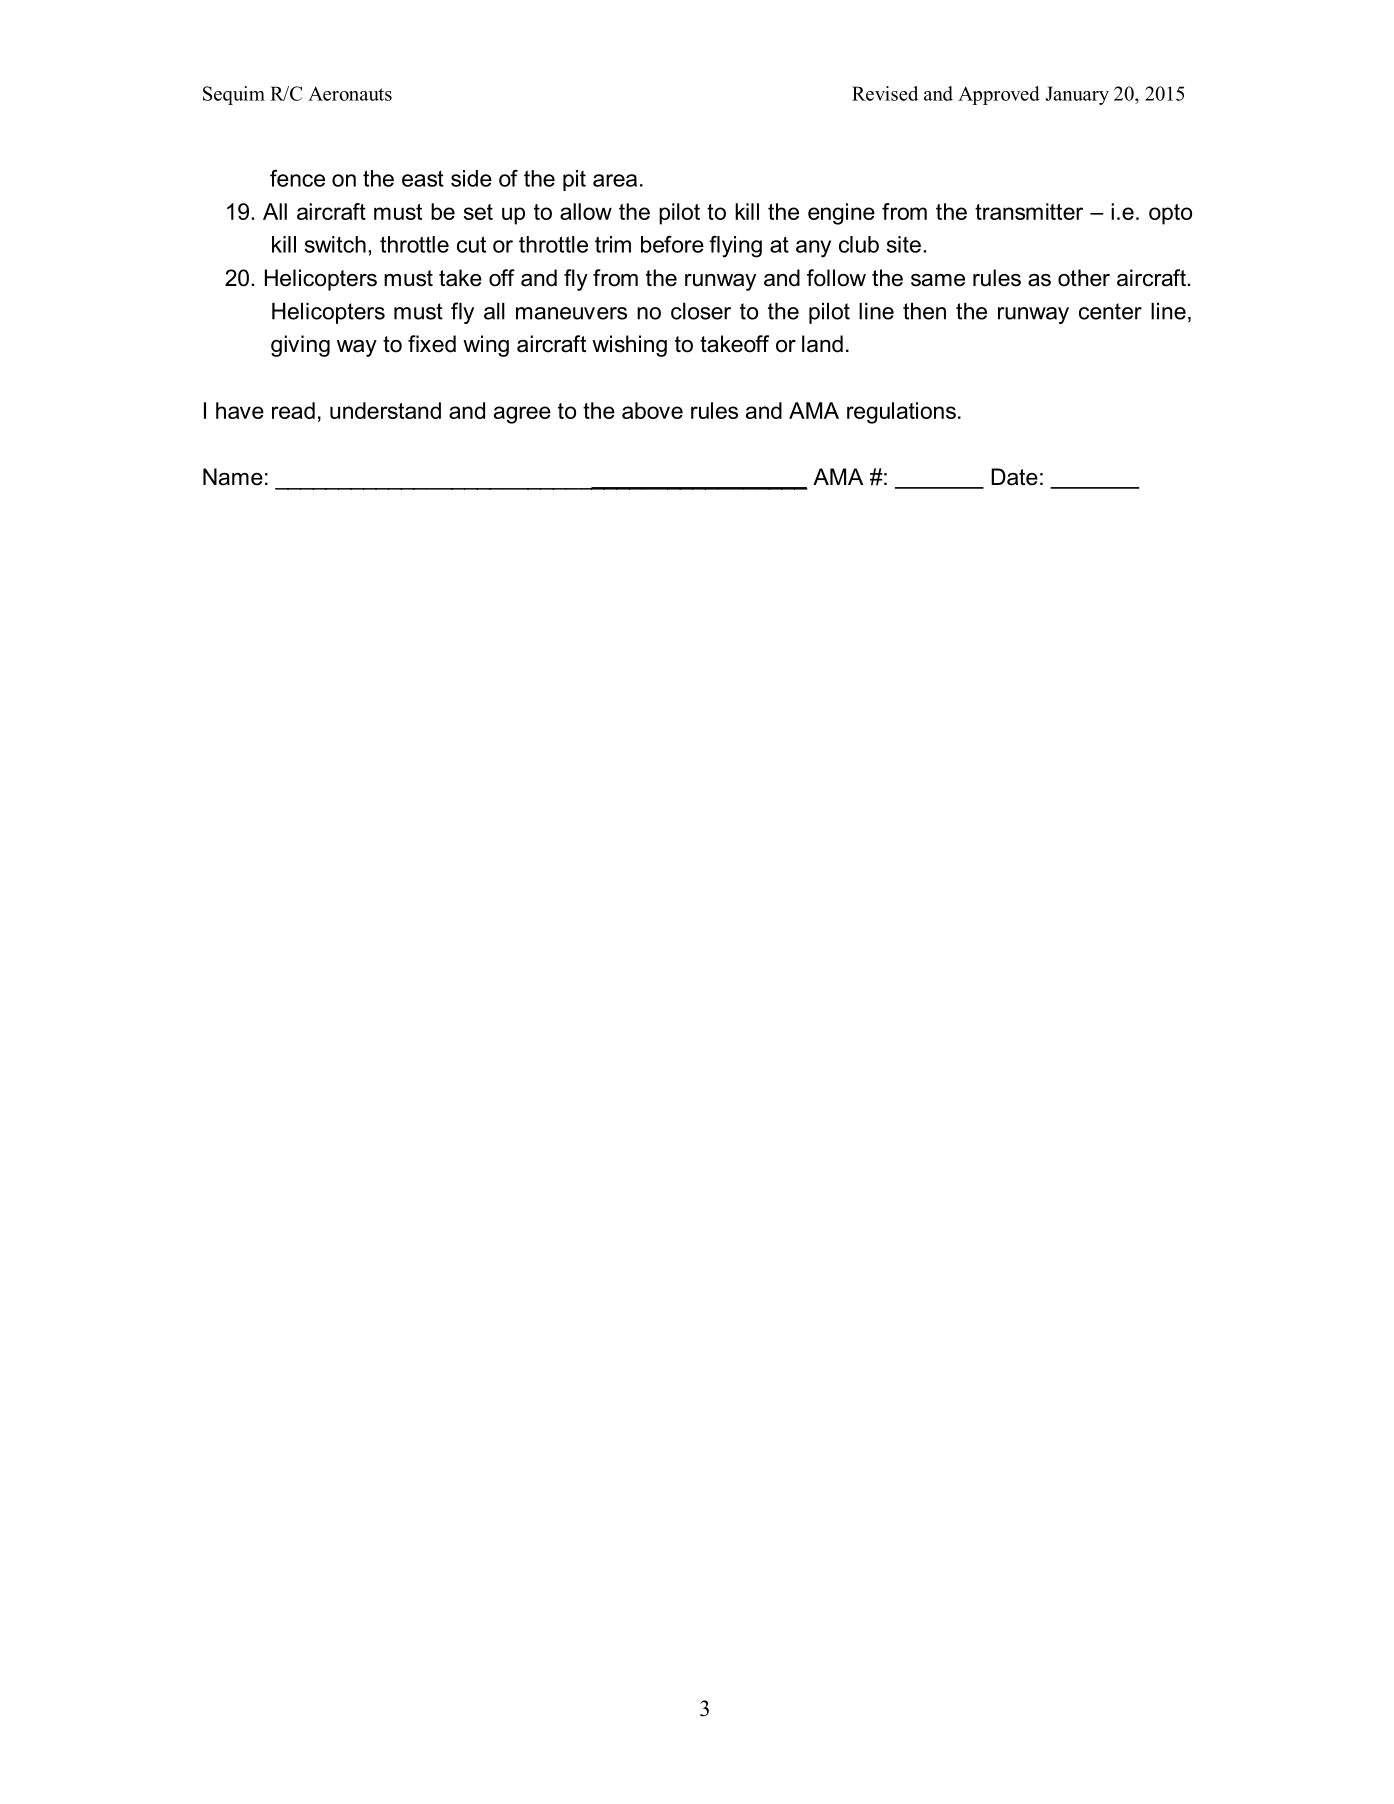  What do you see at coordinates (1029, 211) in the screenshot?
I see `transmitter` at bounding box center [1029, 211].
